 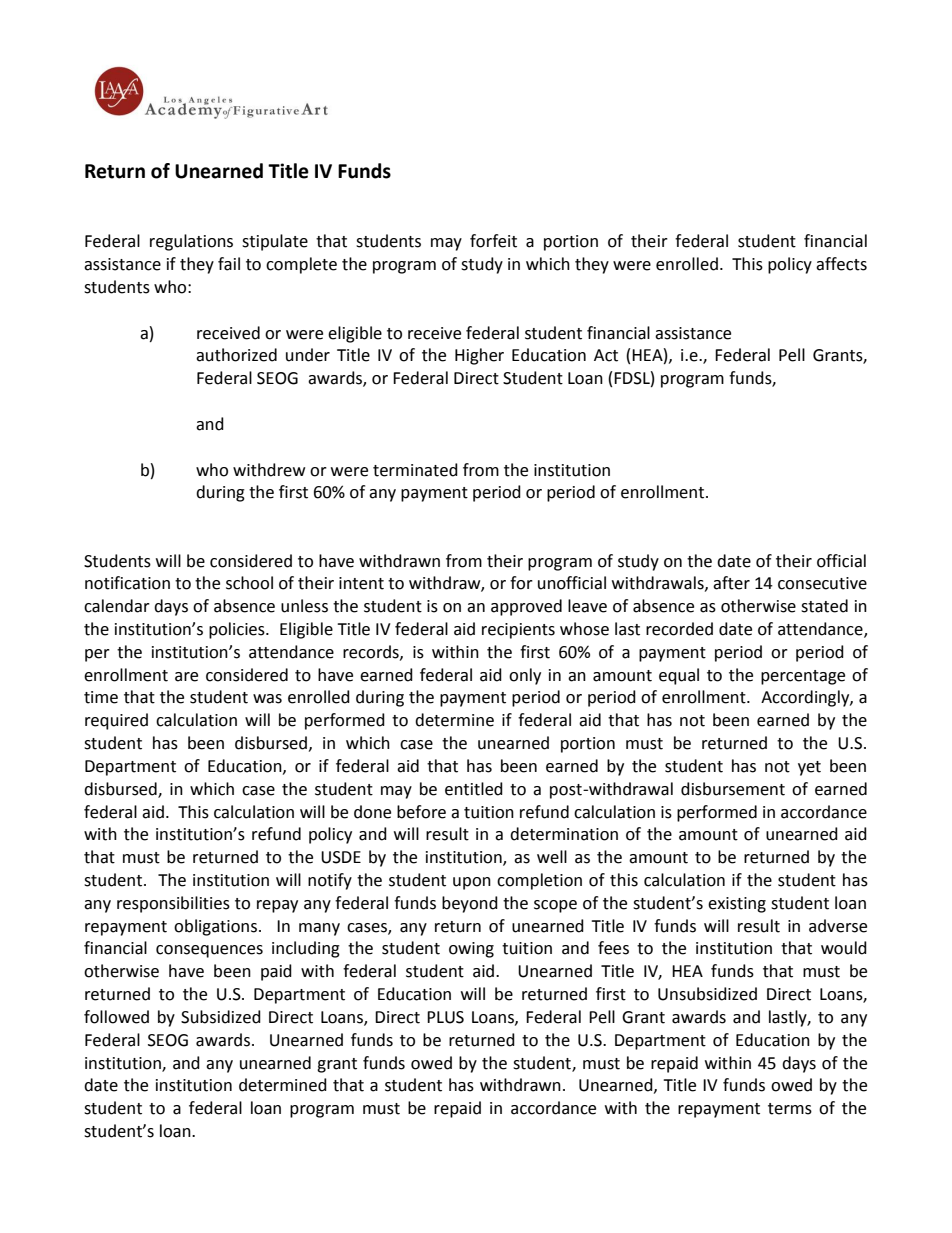 What do you see at coordinates (493, 241) in the document?
I see `forfeit` at bounding box center [493, 241].
